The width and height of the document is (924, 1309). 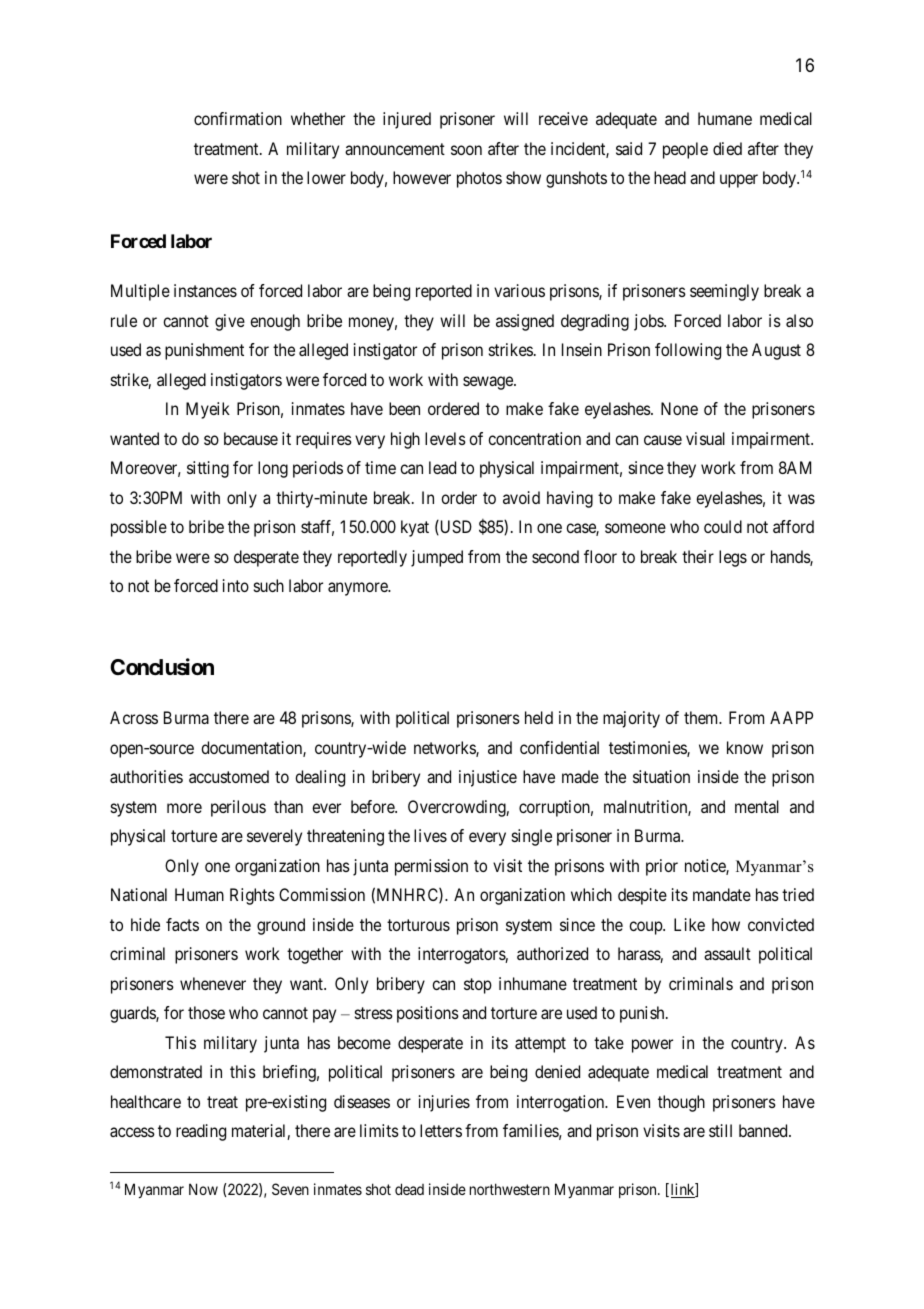 What do you see at coordinates (162, 667) in the document?
I see `Conclusion` at bounding box center [162, 667].
